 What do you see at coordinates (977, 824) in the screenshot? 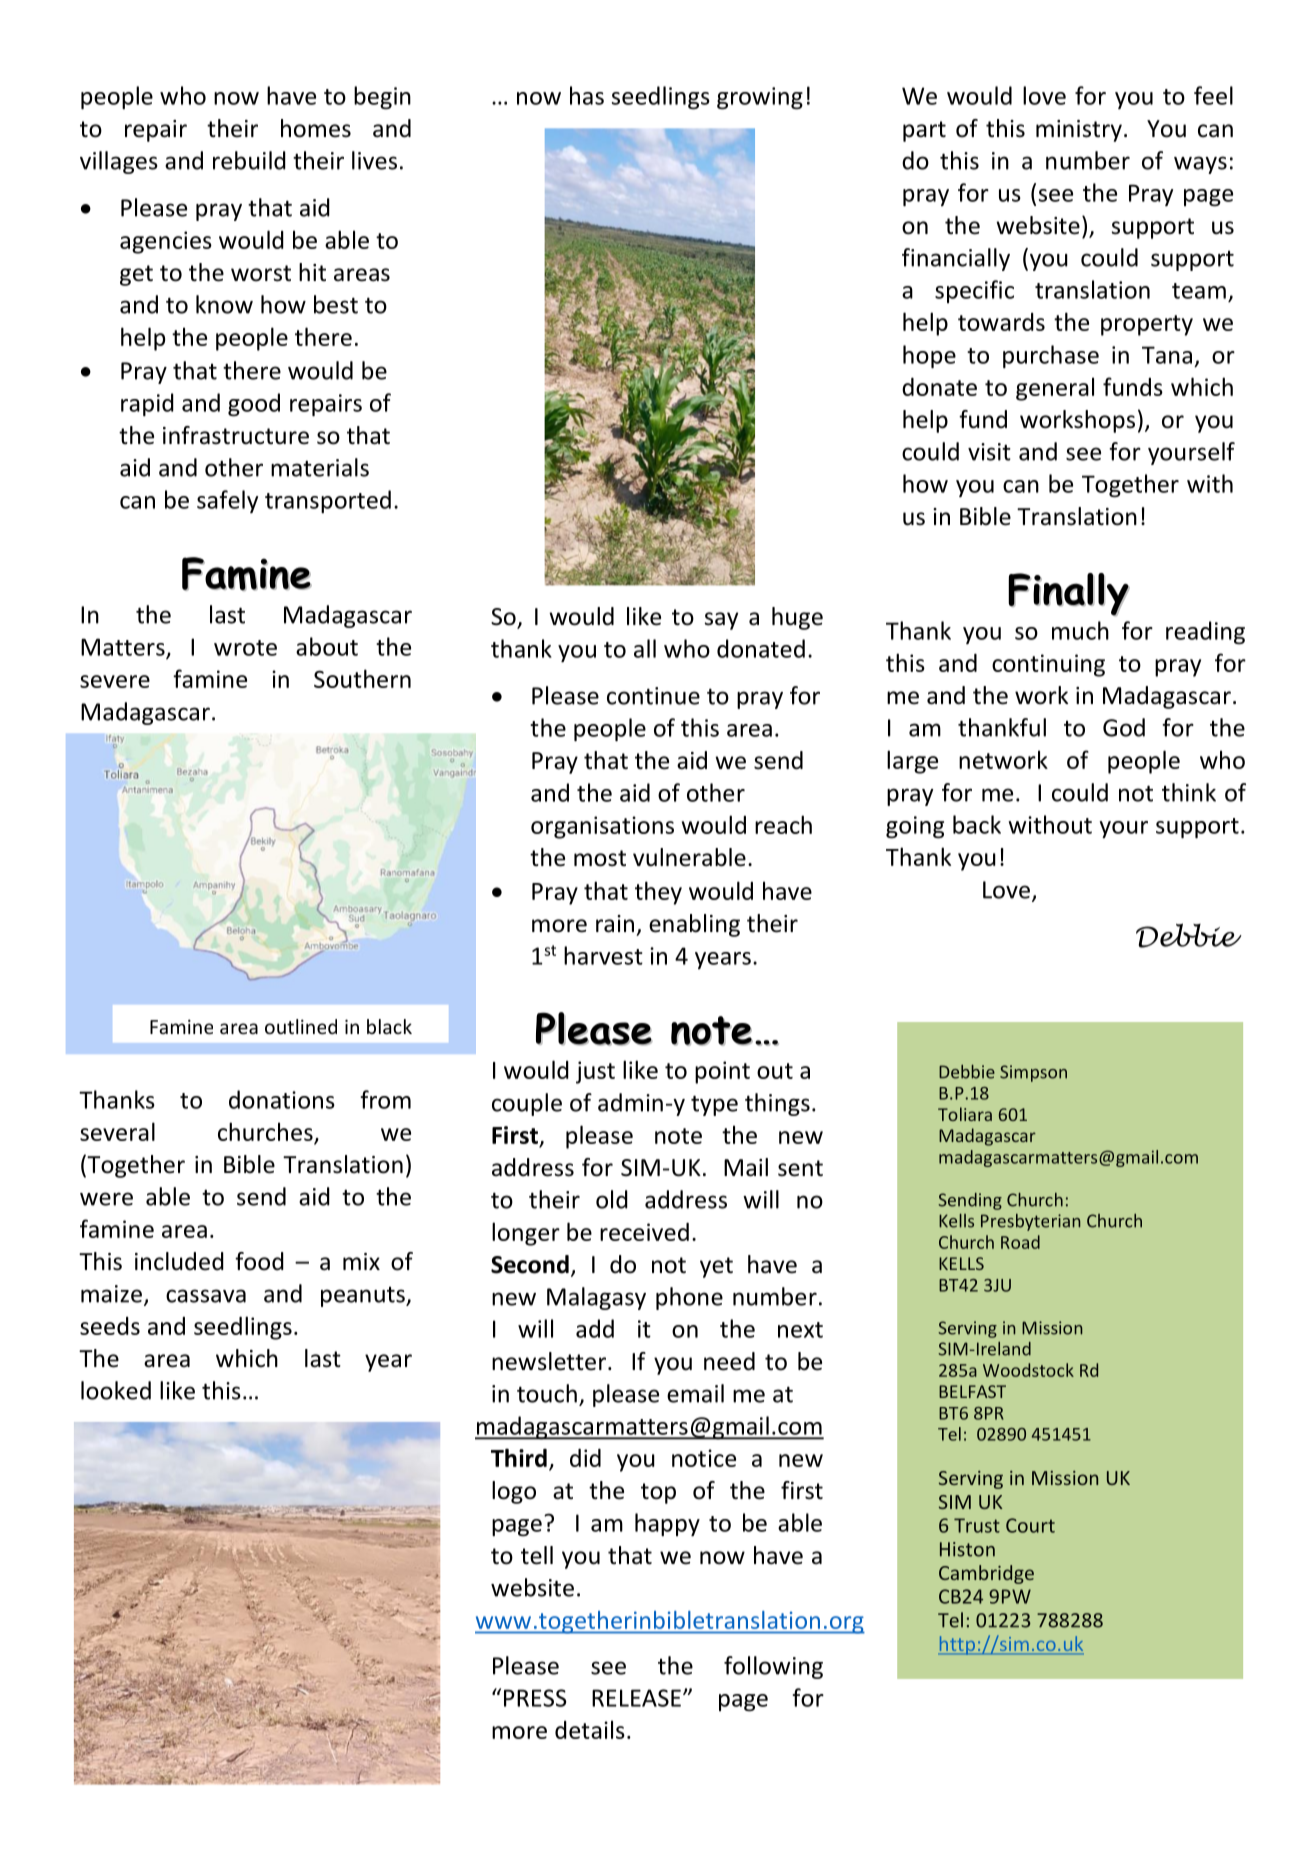
I see `back` at bounding box center [977, 824].
